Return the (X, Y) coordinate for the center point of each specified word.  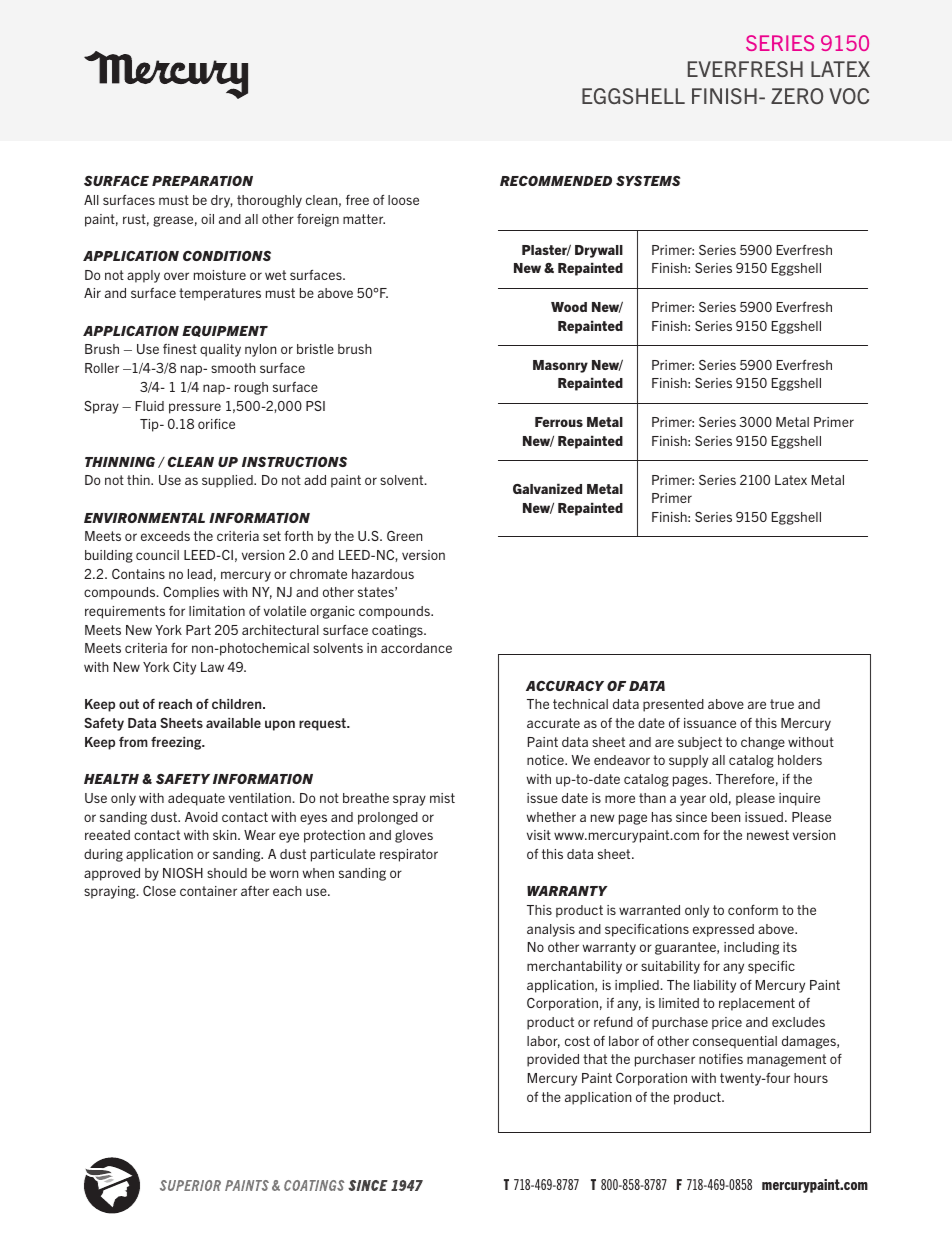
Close (159, 891)
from (133, 742)
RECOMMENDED (556, 181)
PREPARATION (202, 181)
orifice (216, 424)
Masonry (560, 366)
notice (546, 760)
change (763, 743)
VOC (849, 96)
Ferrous (559, 422)
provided (553, 1060)
